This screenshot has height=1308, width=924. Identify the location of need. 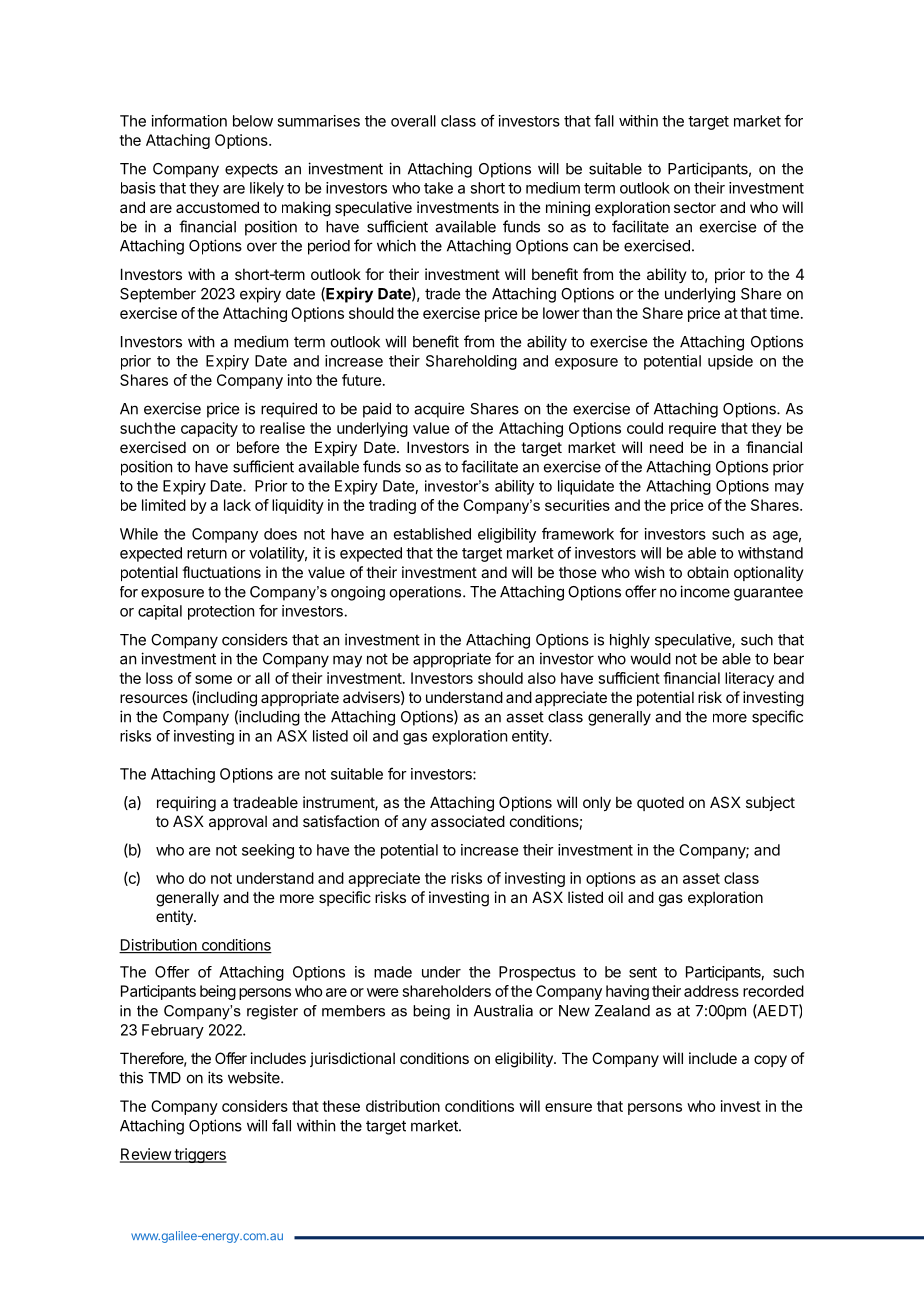
(666, 447).
